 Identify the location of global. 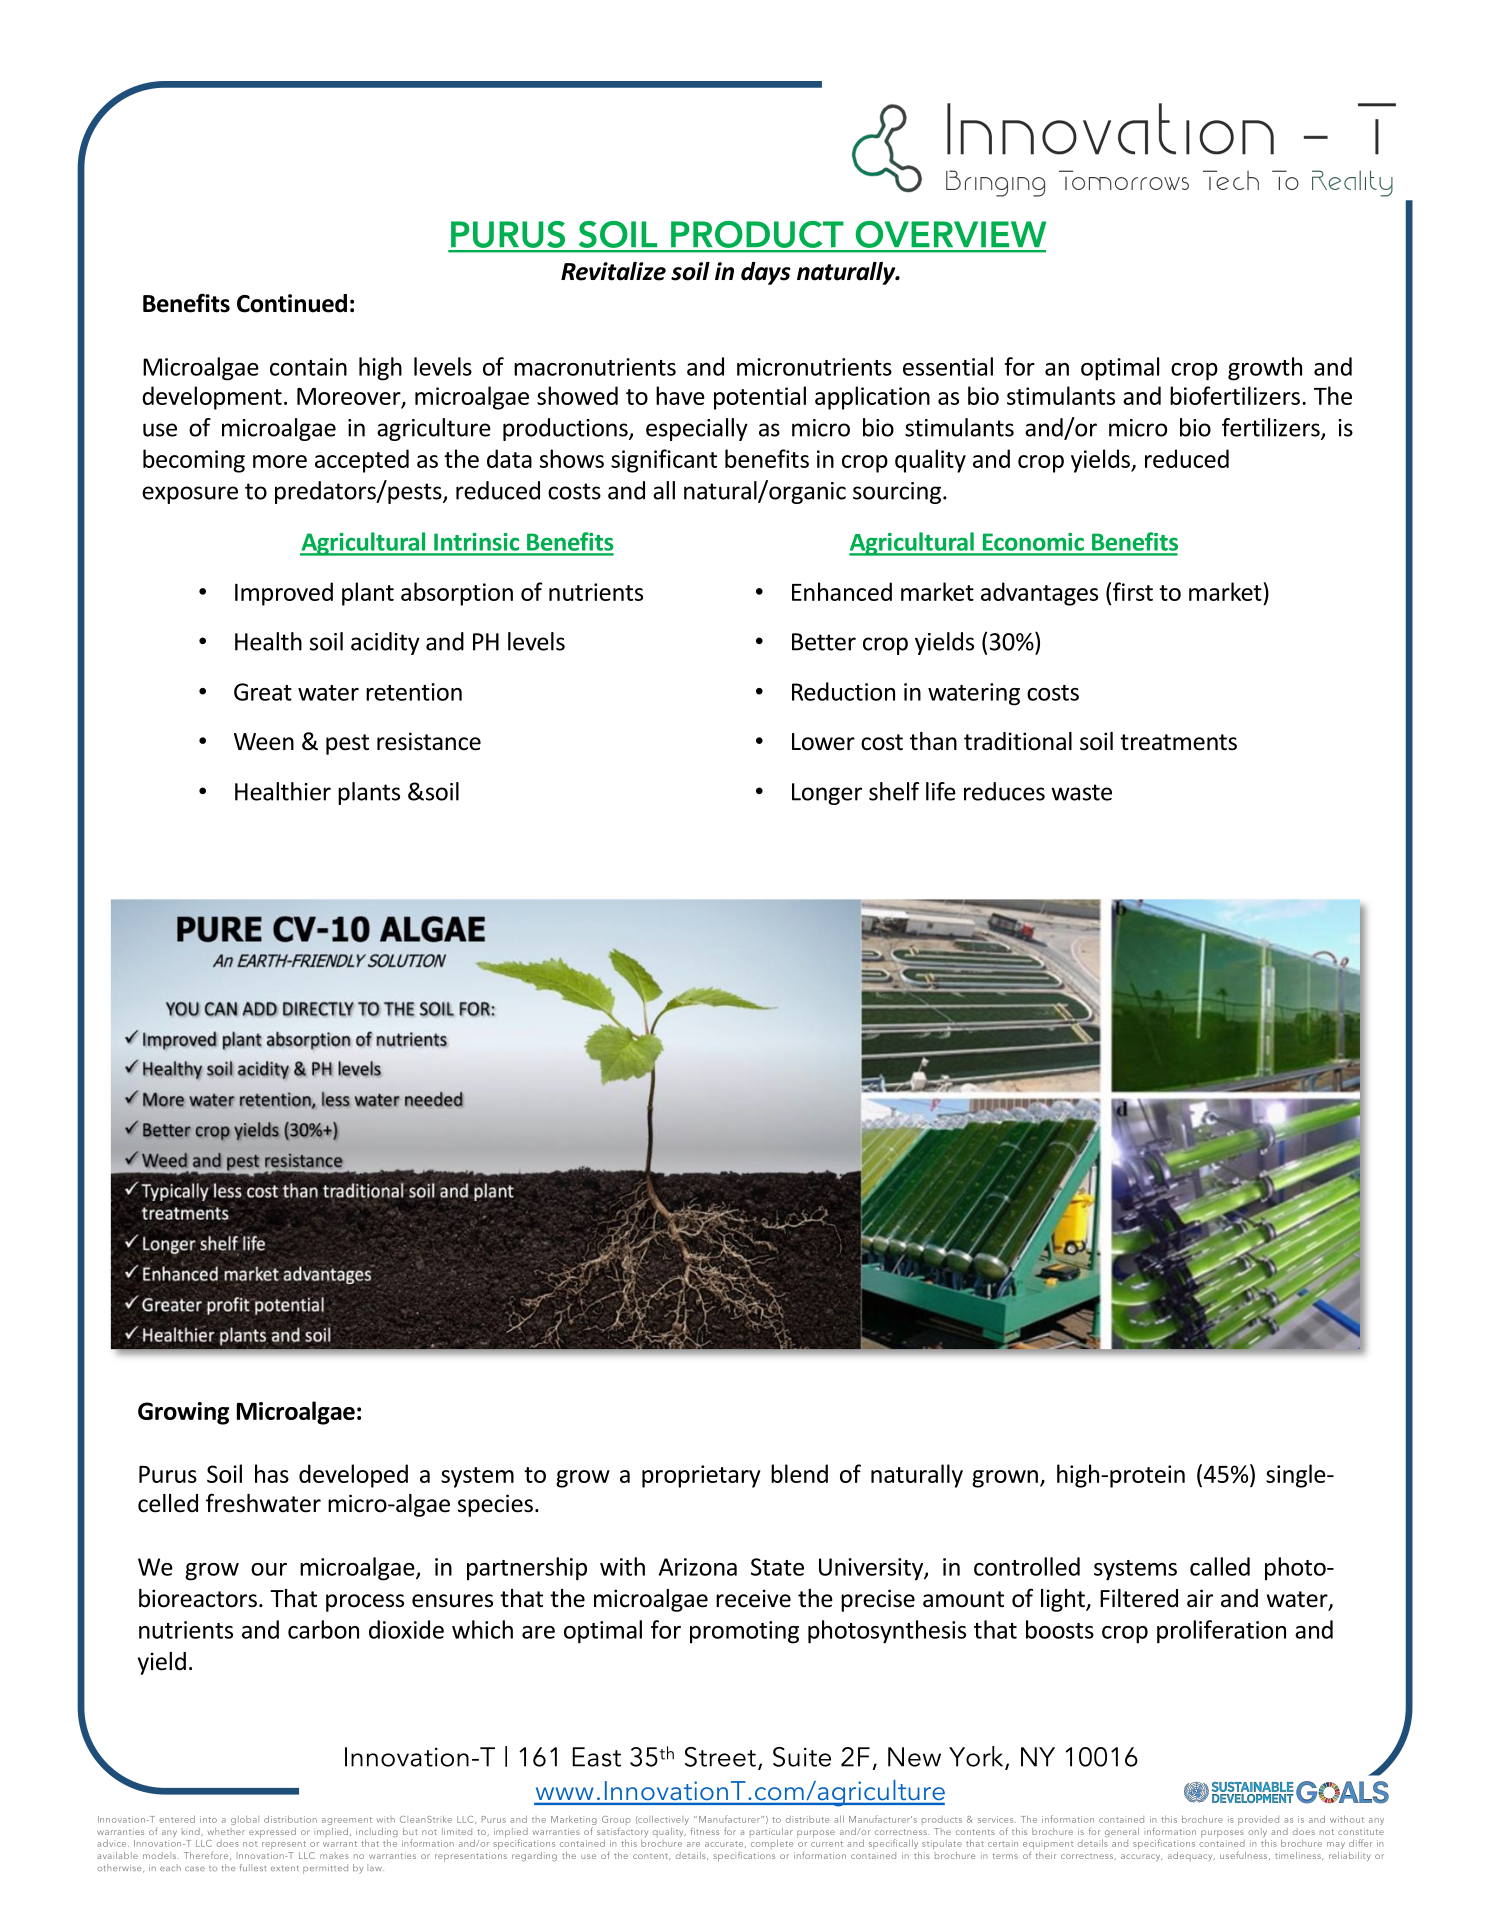
(245, 1820).
